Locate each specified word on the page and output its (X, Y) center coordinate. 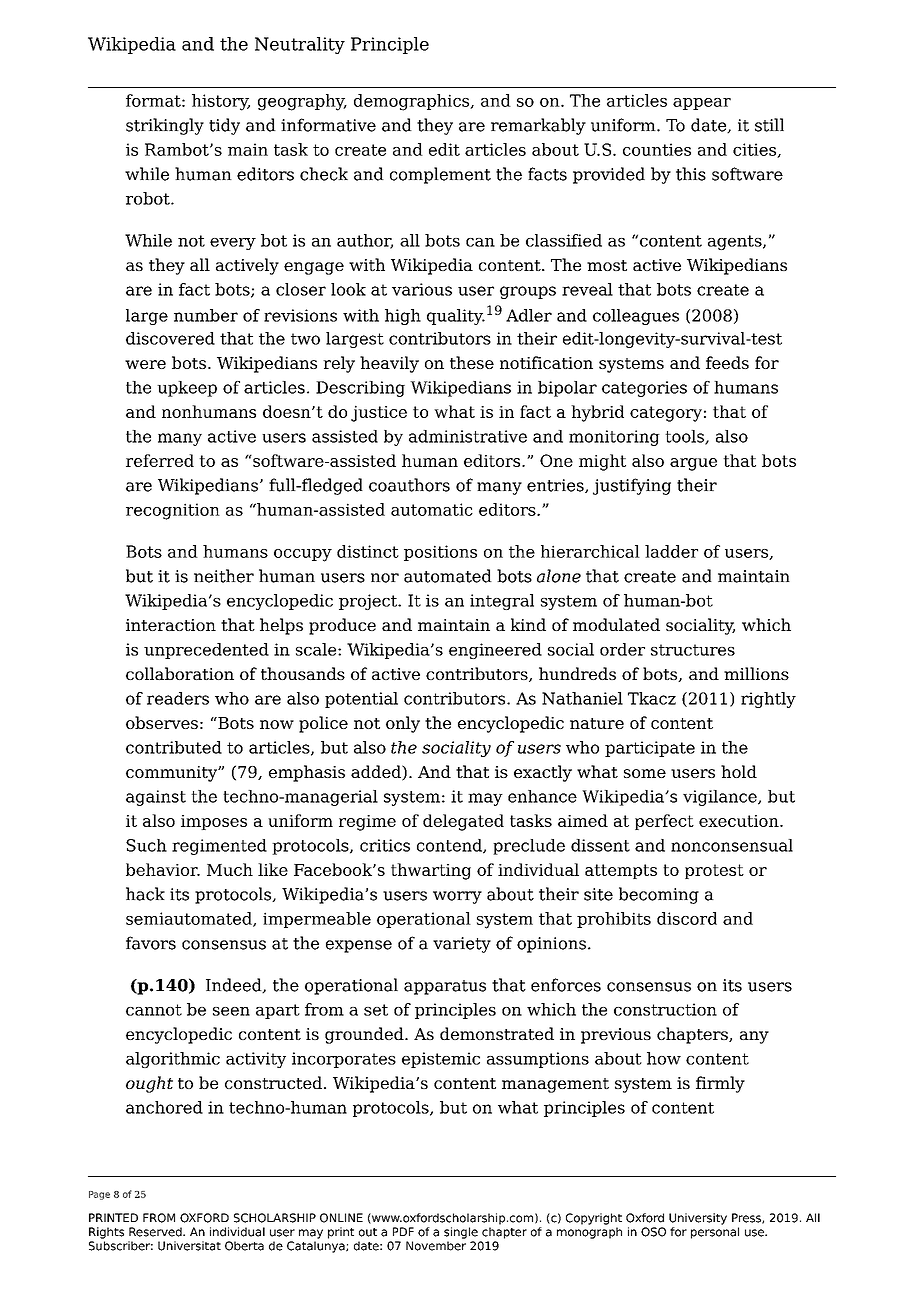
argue (693, 464)
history (221, 102)
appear (702, 104)
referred (160, 460)
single (461, 1233)
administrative (468, 436)
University (698, 1219)
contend (450, 846)
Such (146, 845)
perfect (664, 822)
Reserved (156, 1232)
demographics (413, 102)
